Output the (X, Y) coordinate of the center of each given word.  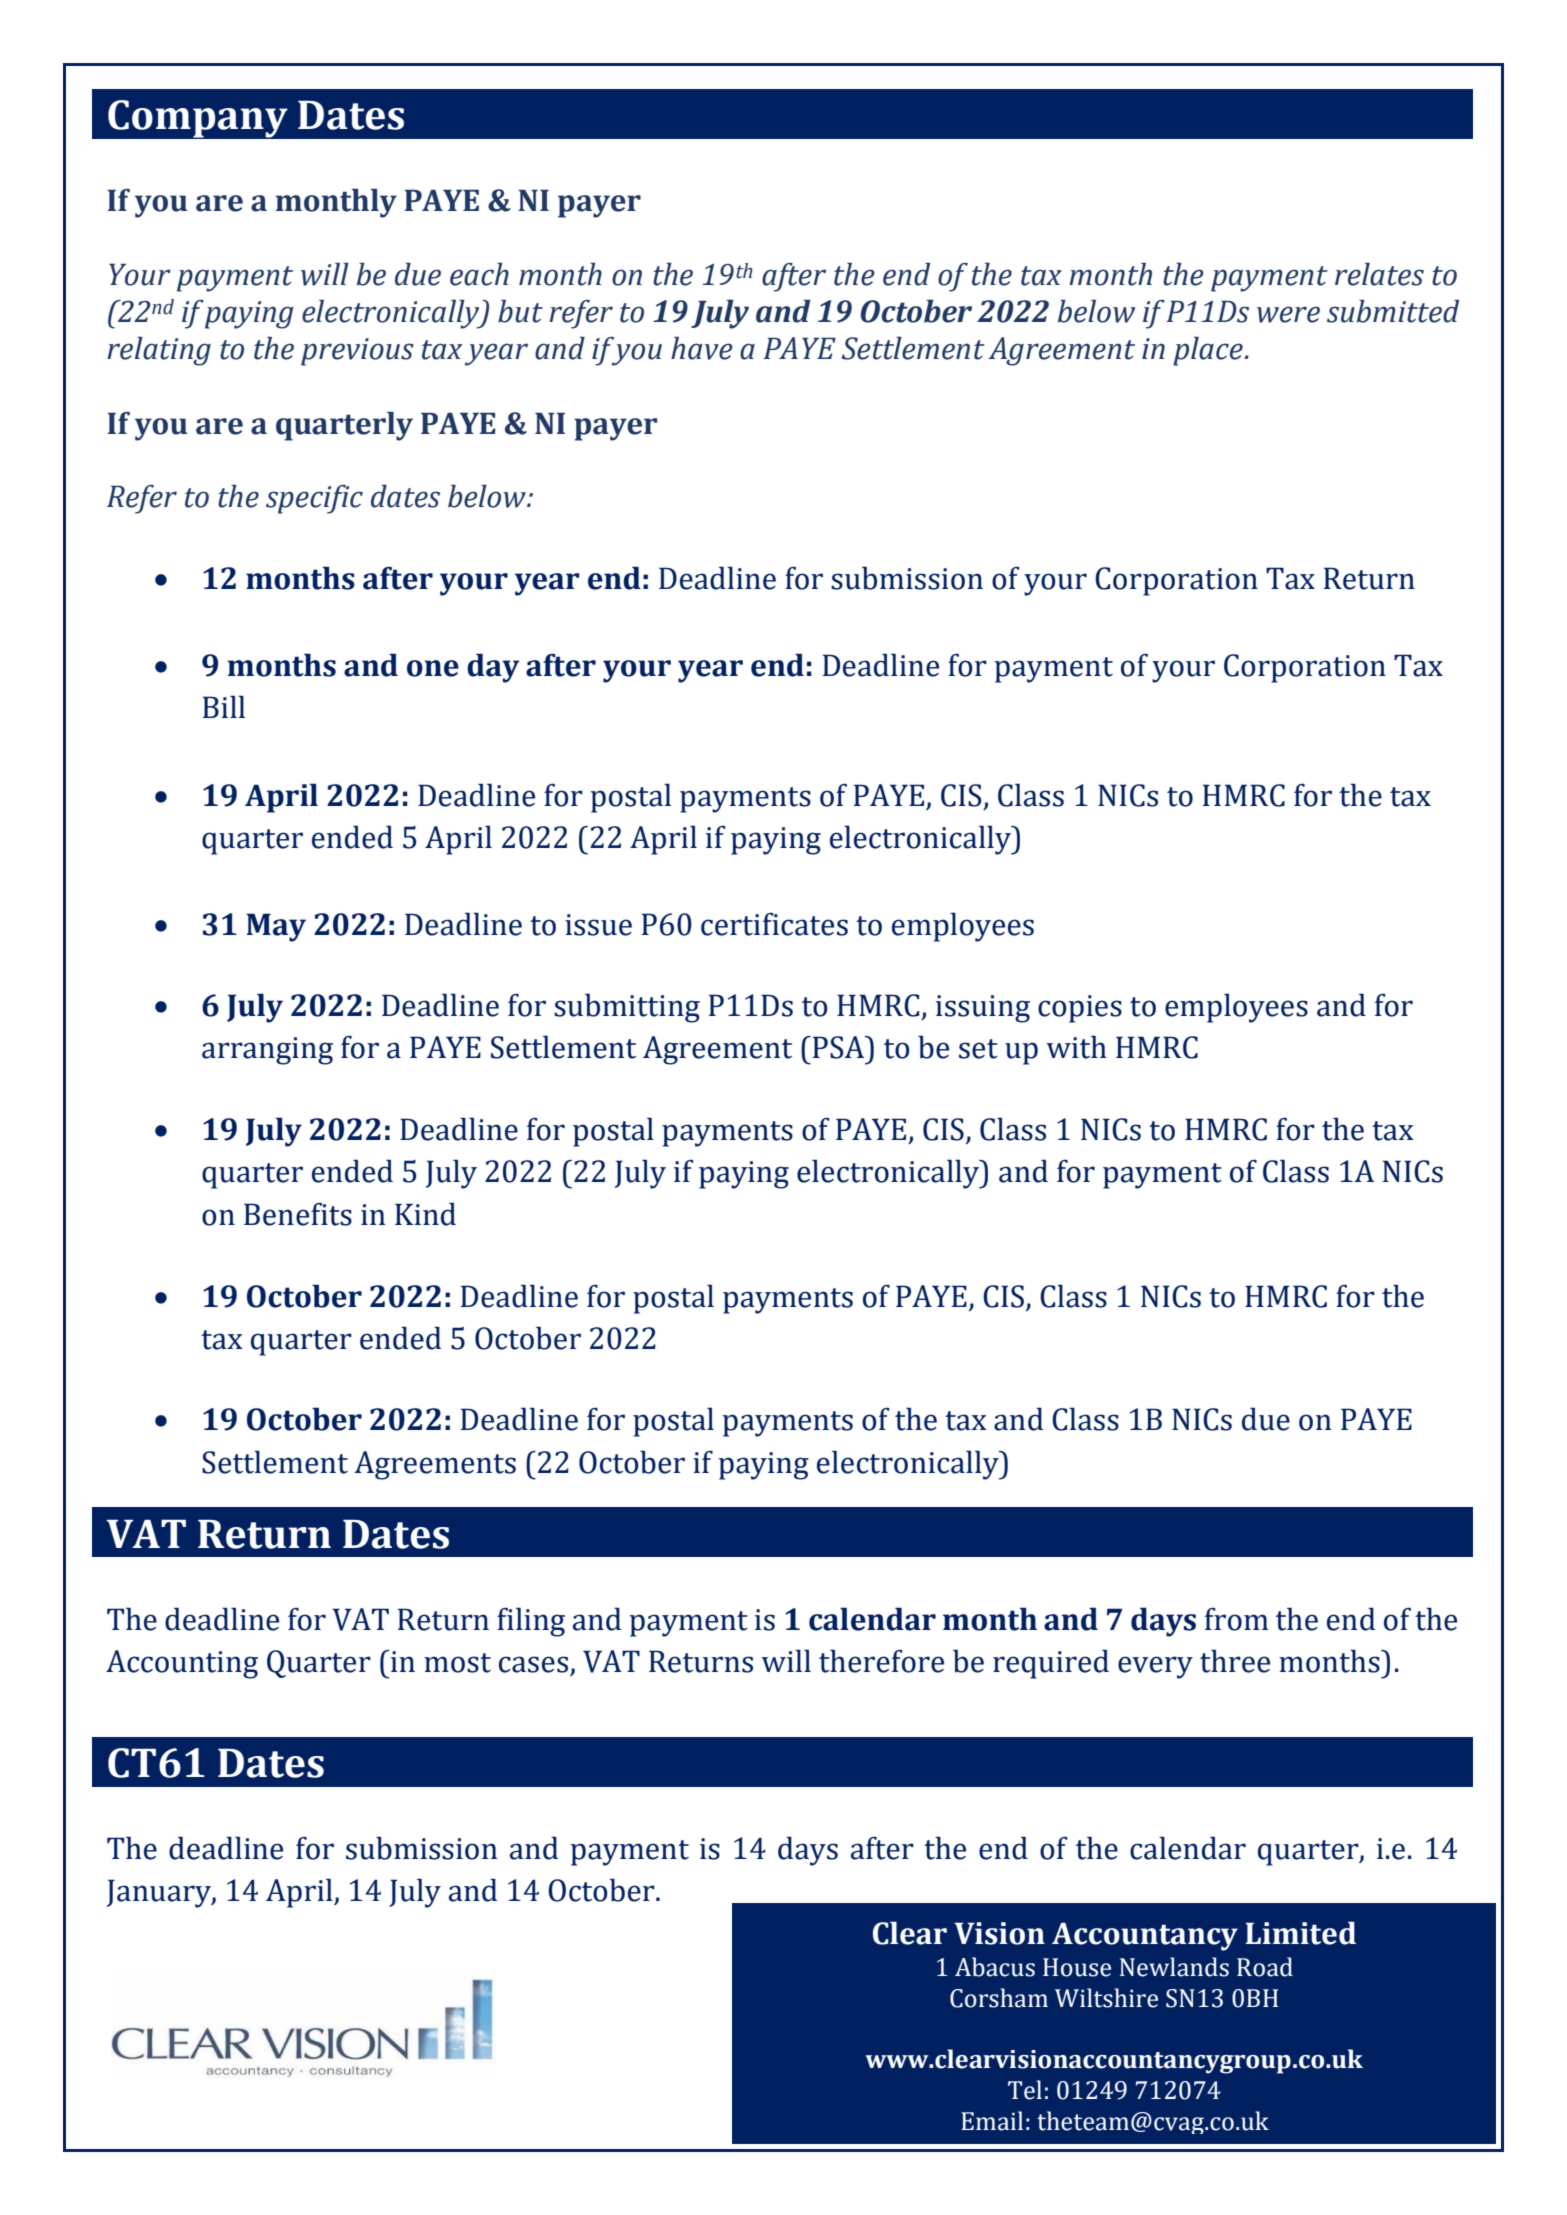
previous (357, 352)
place (1209, 351)
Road (1265, 1967)
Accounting (182, 1664)
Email (992, 2121)
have (702, 348)
